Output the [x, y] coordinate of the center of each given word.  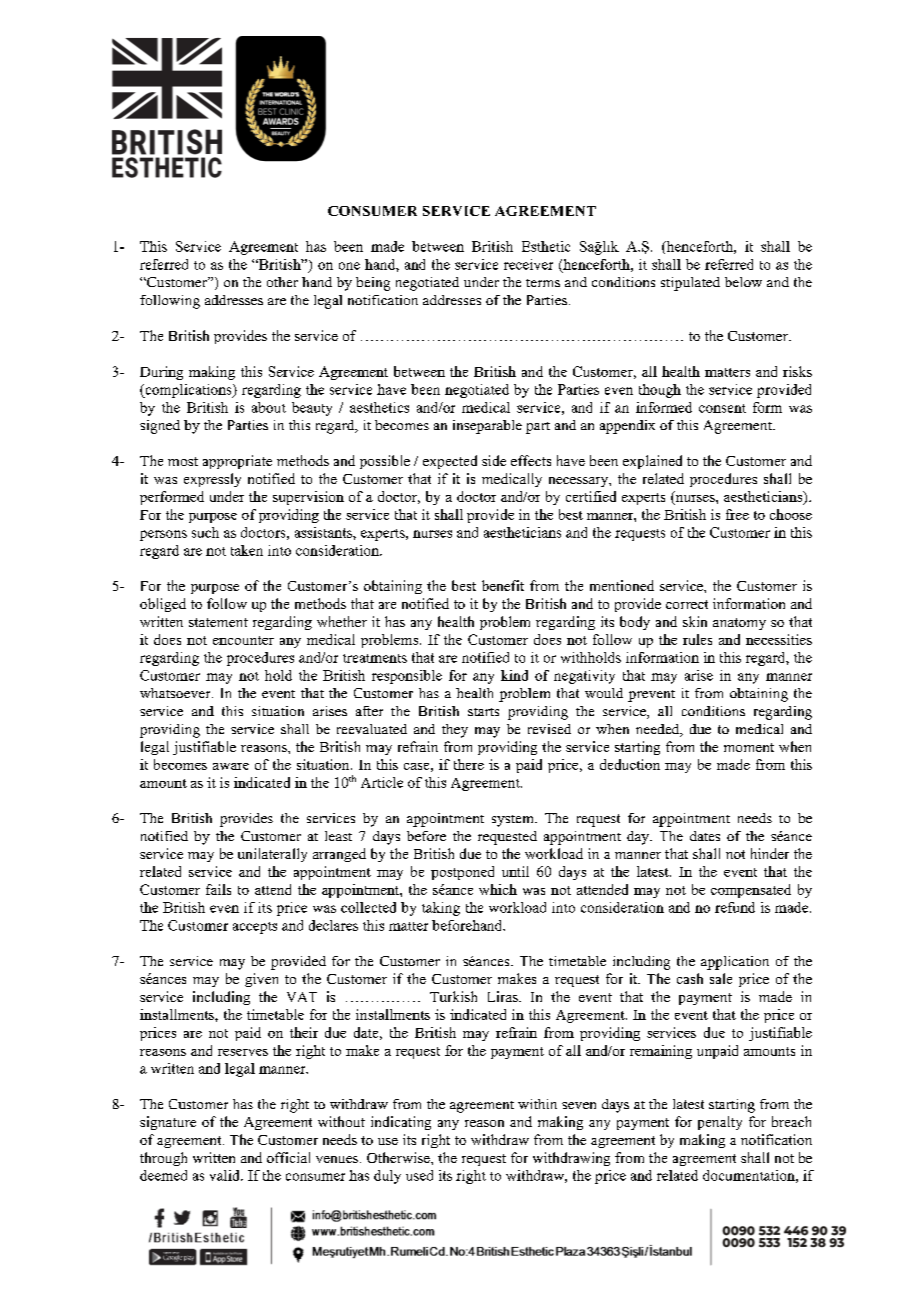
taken [247, 550]
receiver [528, 264]
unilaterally [272, 855]
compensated [751, 891]
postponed [462, 873]
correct [687, 604]
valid [226, 1175]
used [419, 1175]
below [743, 282]
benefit [503, 585]
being [373, 284]
